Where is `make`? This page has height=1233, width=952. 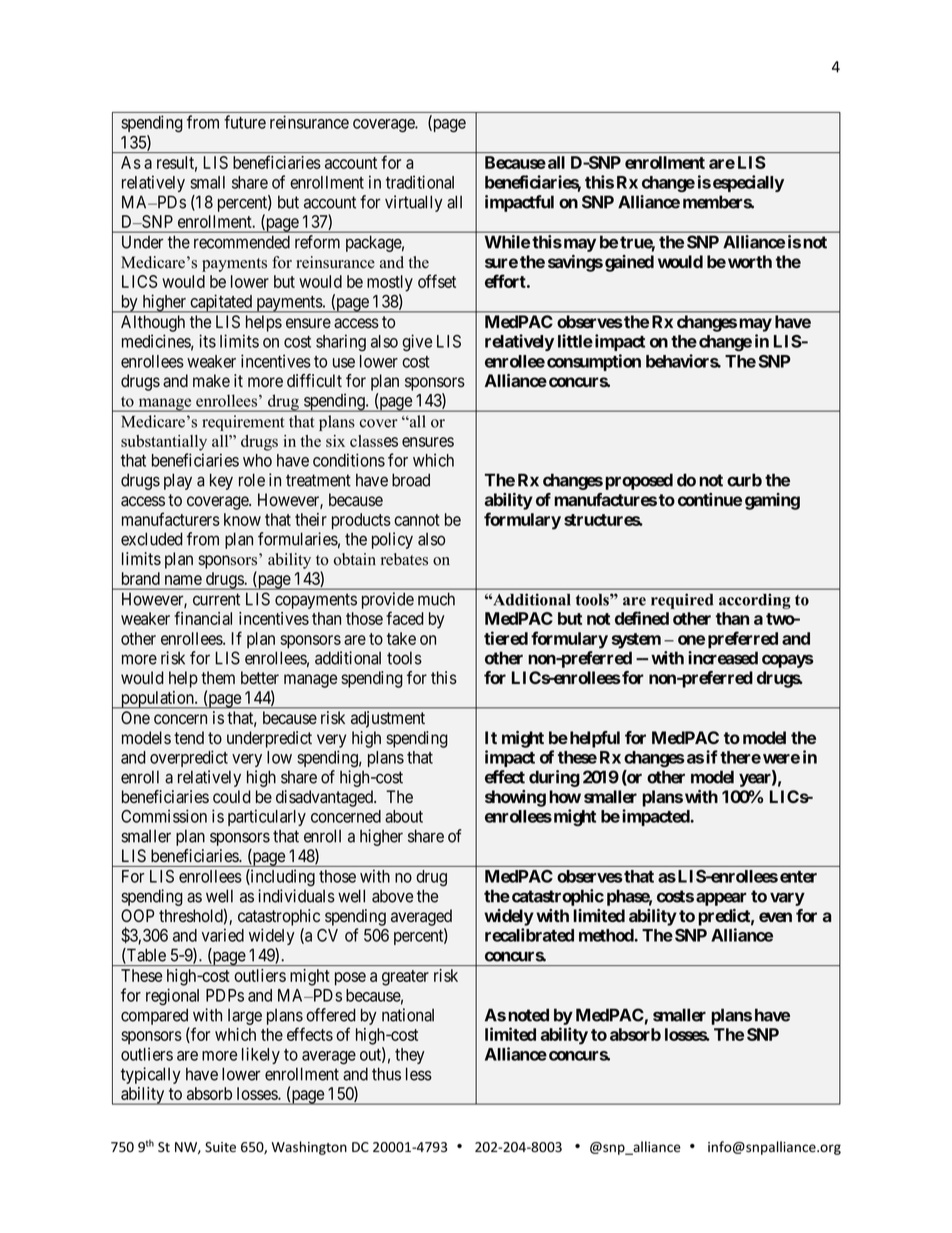
make is located at coordinates (211, 381).
